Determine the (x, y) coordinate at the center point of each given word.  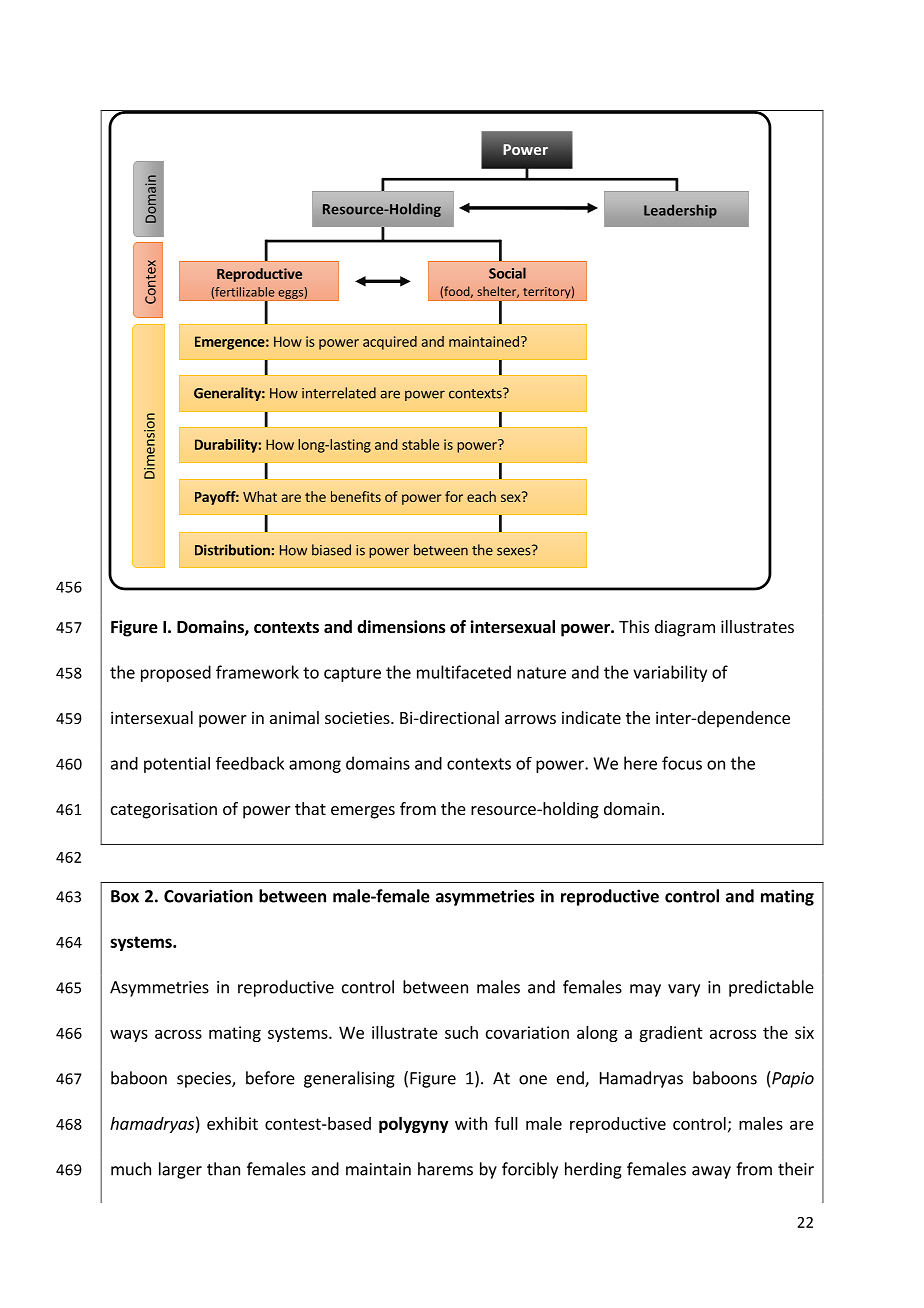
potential (177, 765)
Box (125, 896)
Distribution (232, 550)
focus (682, 763)
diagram (685, 628)
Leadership (680, 211)
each (481, 496)
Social (507, 273)
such (461, 1032)
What (260, 496)
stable (420, 444)
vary (684, 990)
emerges (363, 812)
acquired (390, 343)
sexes (515, 550)
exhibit (232, 1123)
